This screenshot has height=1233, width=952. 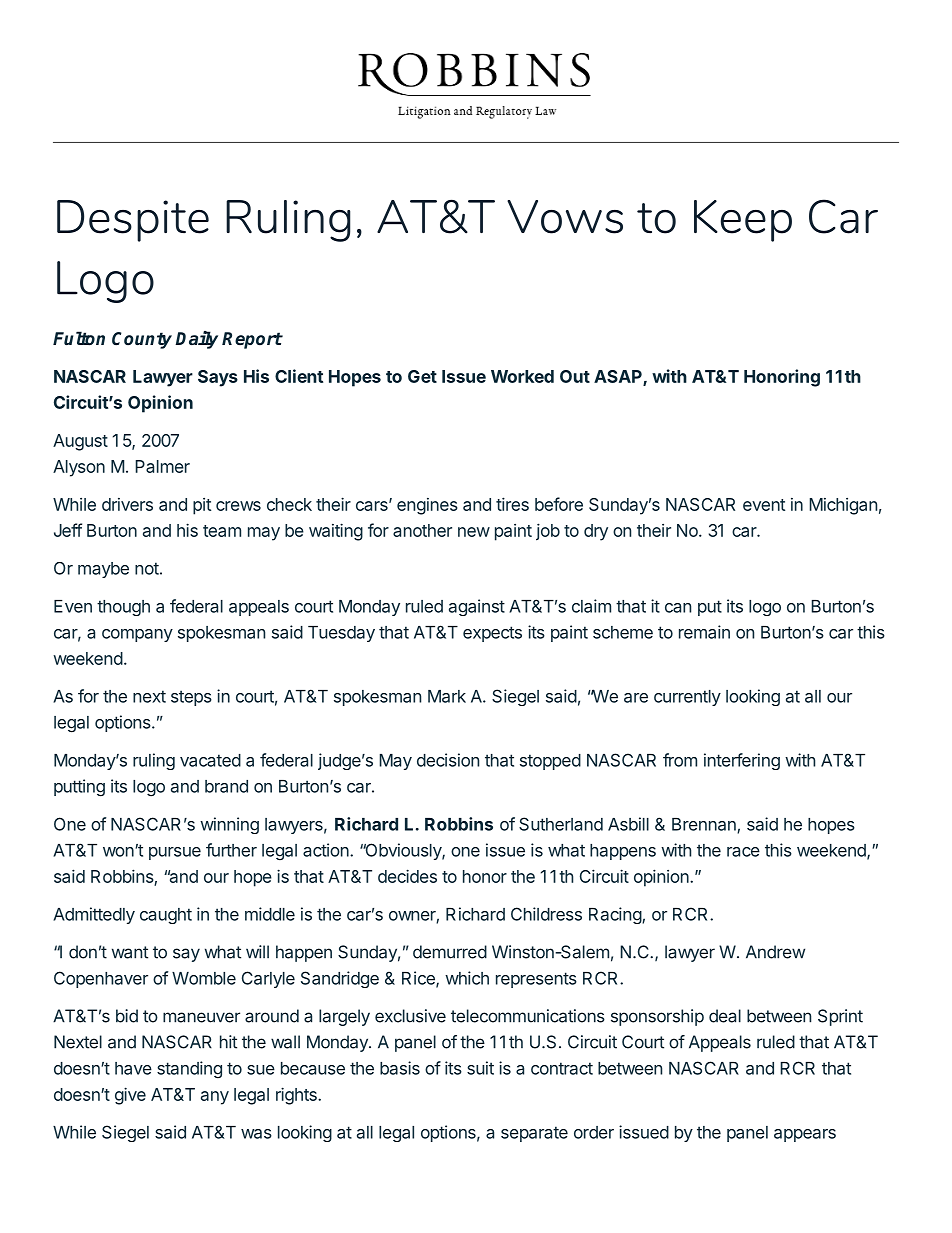 What do you see at coordinates (743, 221) in the screenshot?
I see `Keep` at bounding box center [743, 221].
